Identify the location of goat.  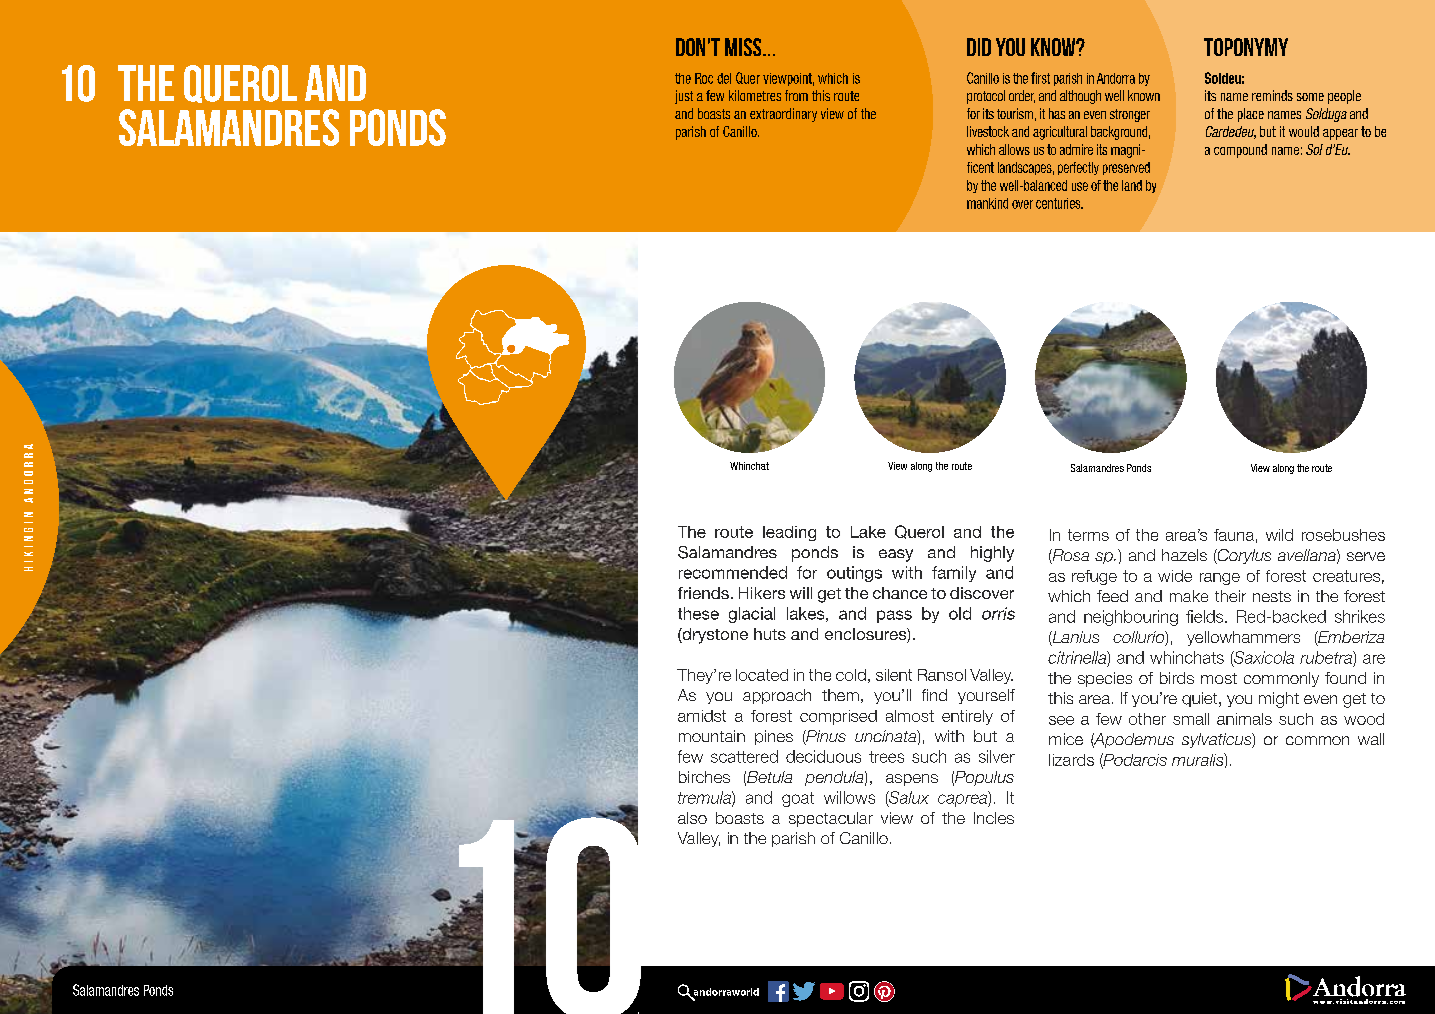
(798, 799).
